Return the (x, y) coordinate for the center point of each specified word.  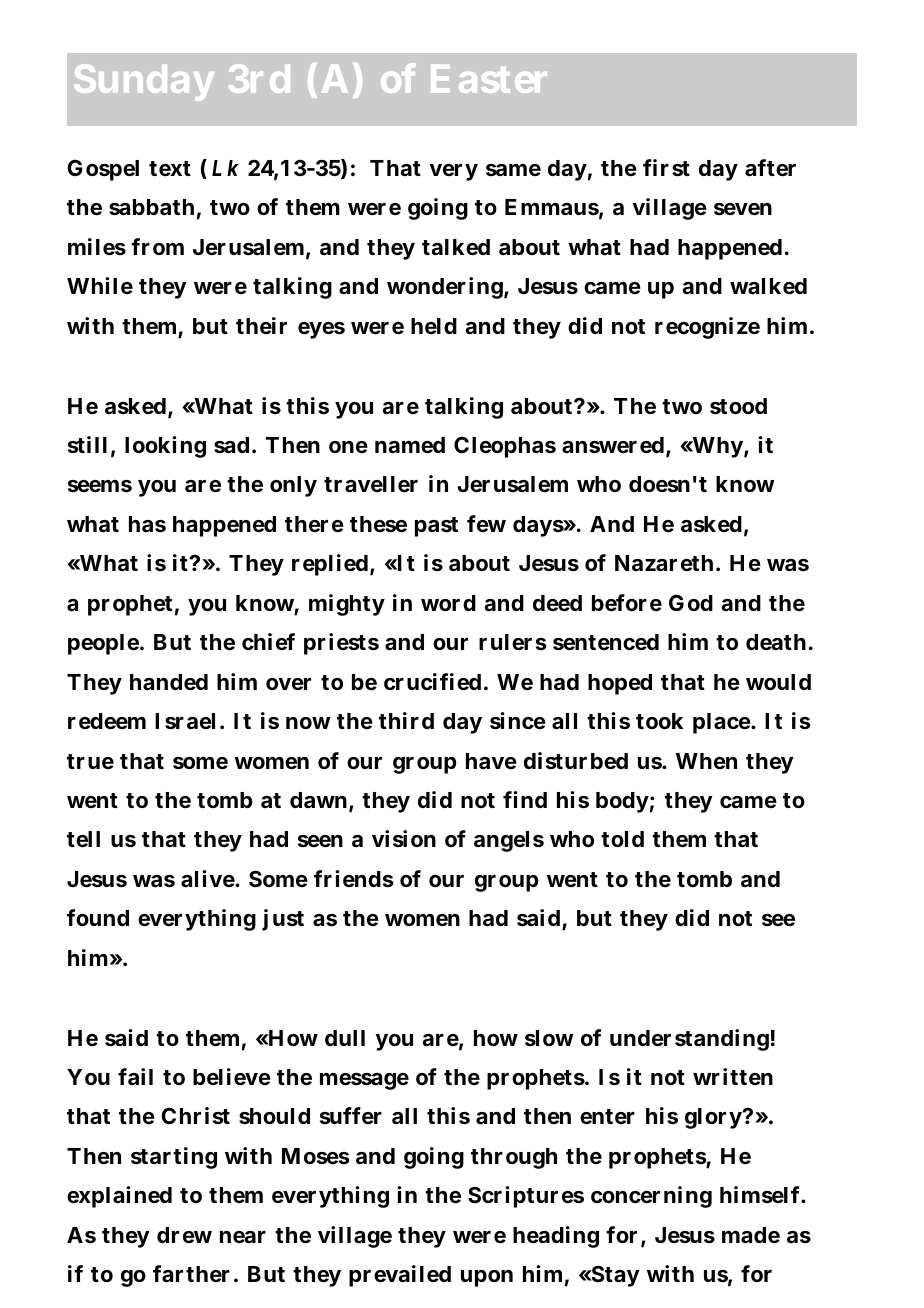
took (659, 721)
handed (169, 682)
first (666, 168)
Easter (489, 79)
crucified (432, 682)
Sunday (144, 82)
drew (184, 1235)
